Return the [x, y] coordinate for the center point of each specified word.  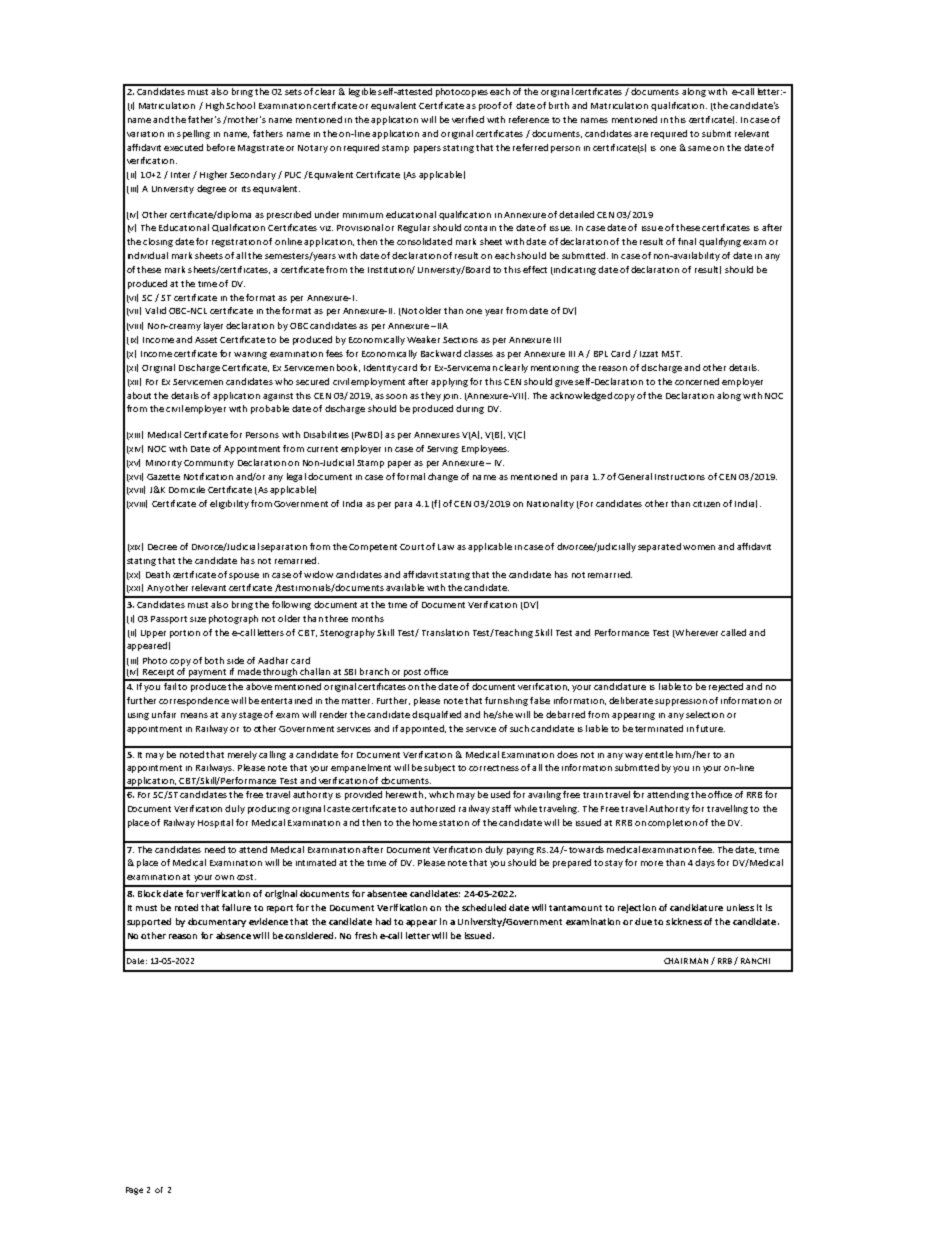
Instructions [680, 477]
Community [209, 464]
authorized [432, 808]
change [443, 477]
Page [134, 1191]
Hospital [215, 823]
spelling [193, 134]
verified [468, 119]
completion [672, 823]
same [699, 148]
